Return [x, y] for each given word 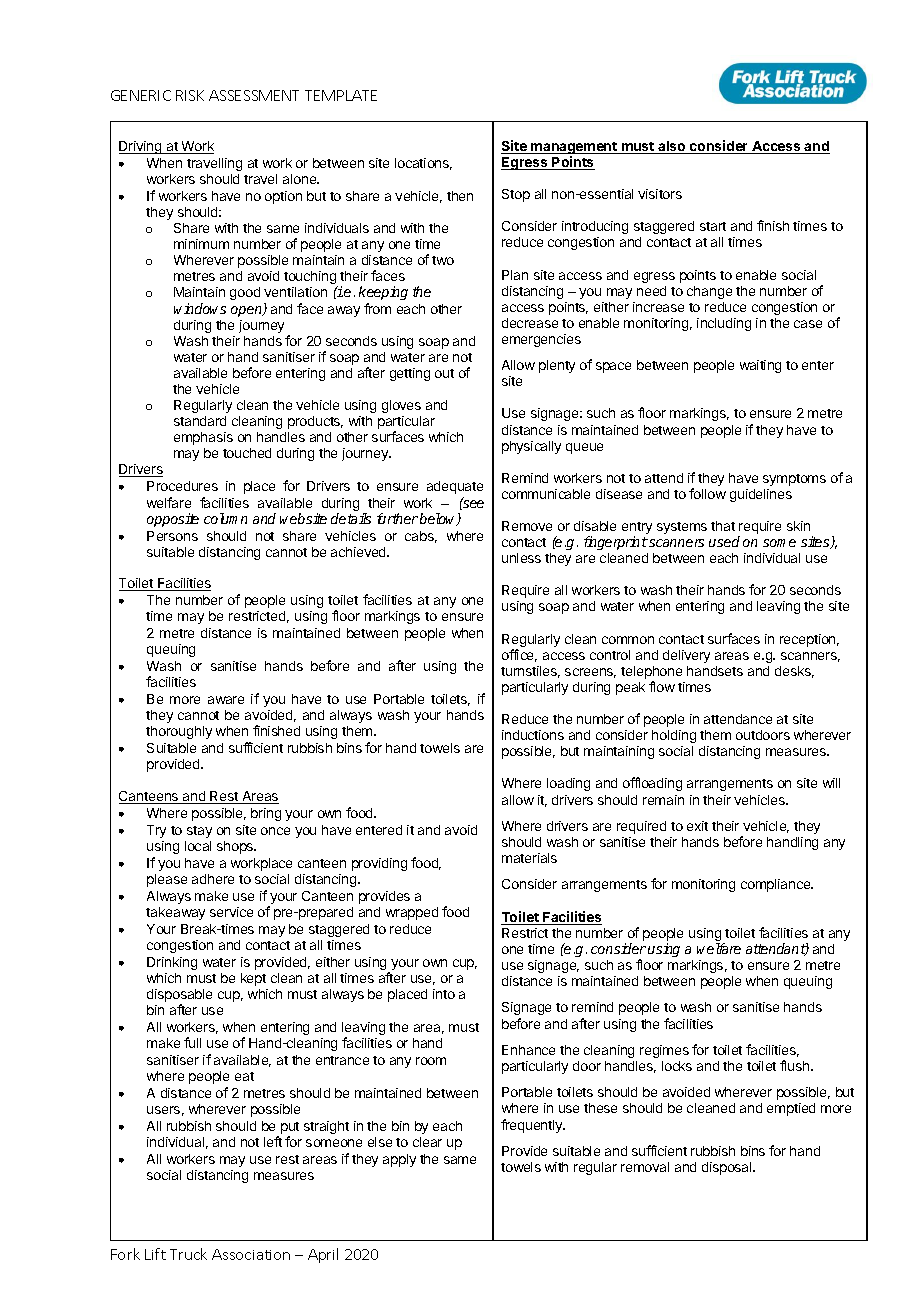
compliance [777, 885]
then [460, 196]
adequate [455, 487]
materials [529, 858]
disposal [728, 1168]
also [672, 147]
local [198, 846]
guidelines [761, 495]
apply [399, 1160]
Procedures [182, 486]
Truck [188, 1254]
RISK [190, 95]
